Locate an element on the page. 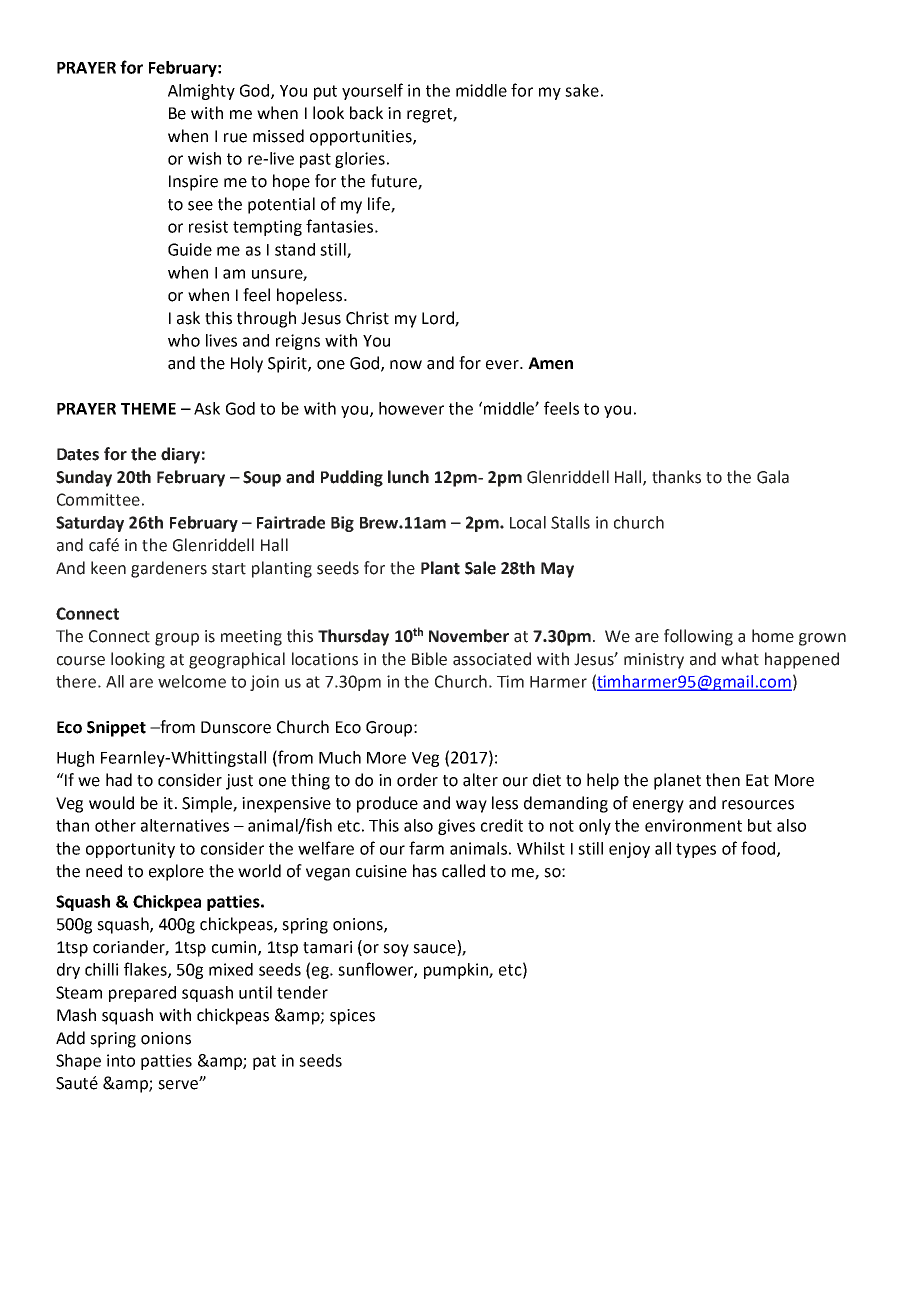 This image has width=924, height=1307. into is located at coordinates (121, 1060).
